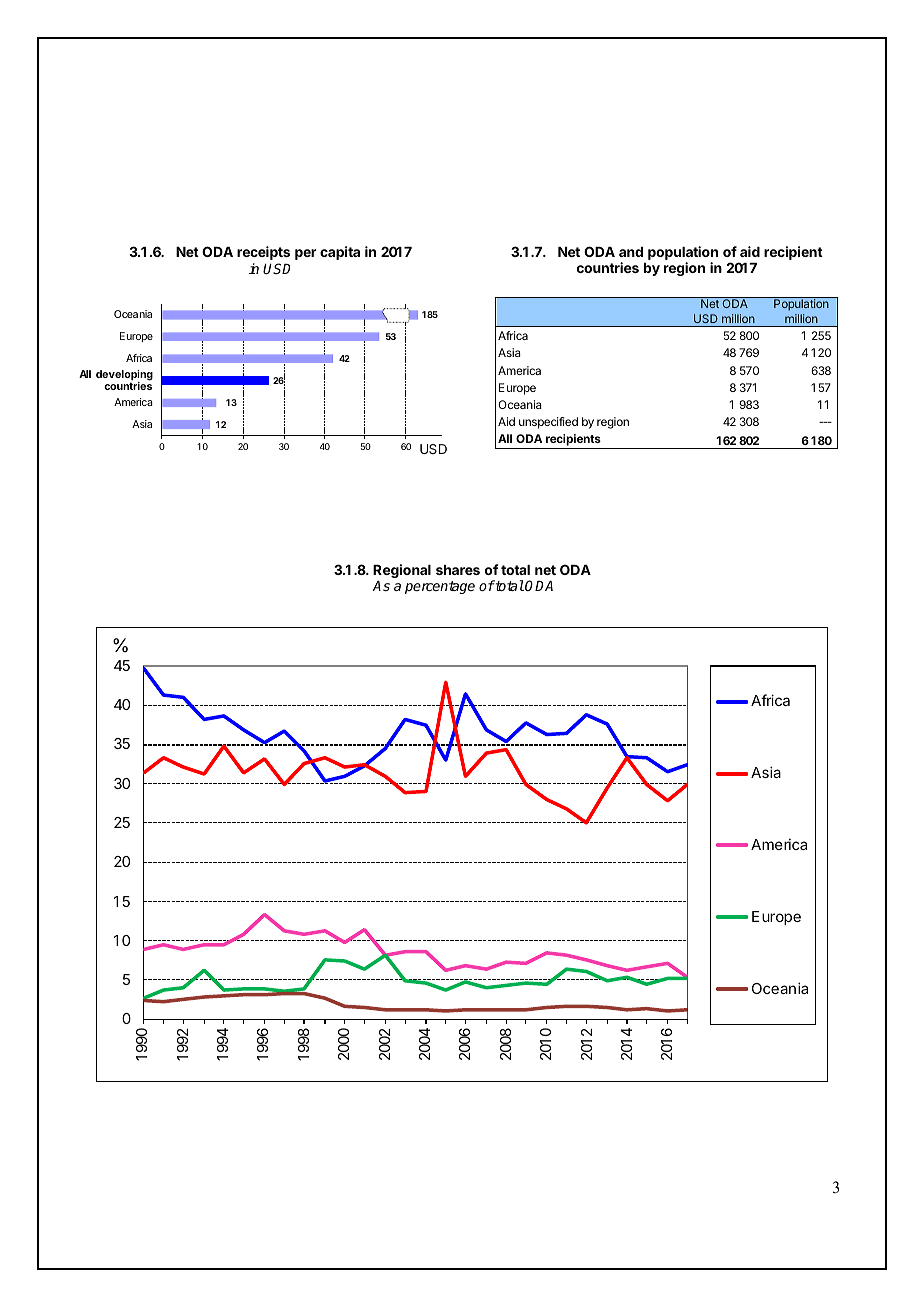 The width and height of the screenshot is (924, 1307). Describe the element at coordinates (458, 570) in the screenshot. I see `shares` at that location.
